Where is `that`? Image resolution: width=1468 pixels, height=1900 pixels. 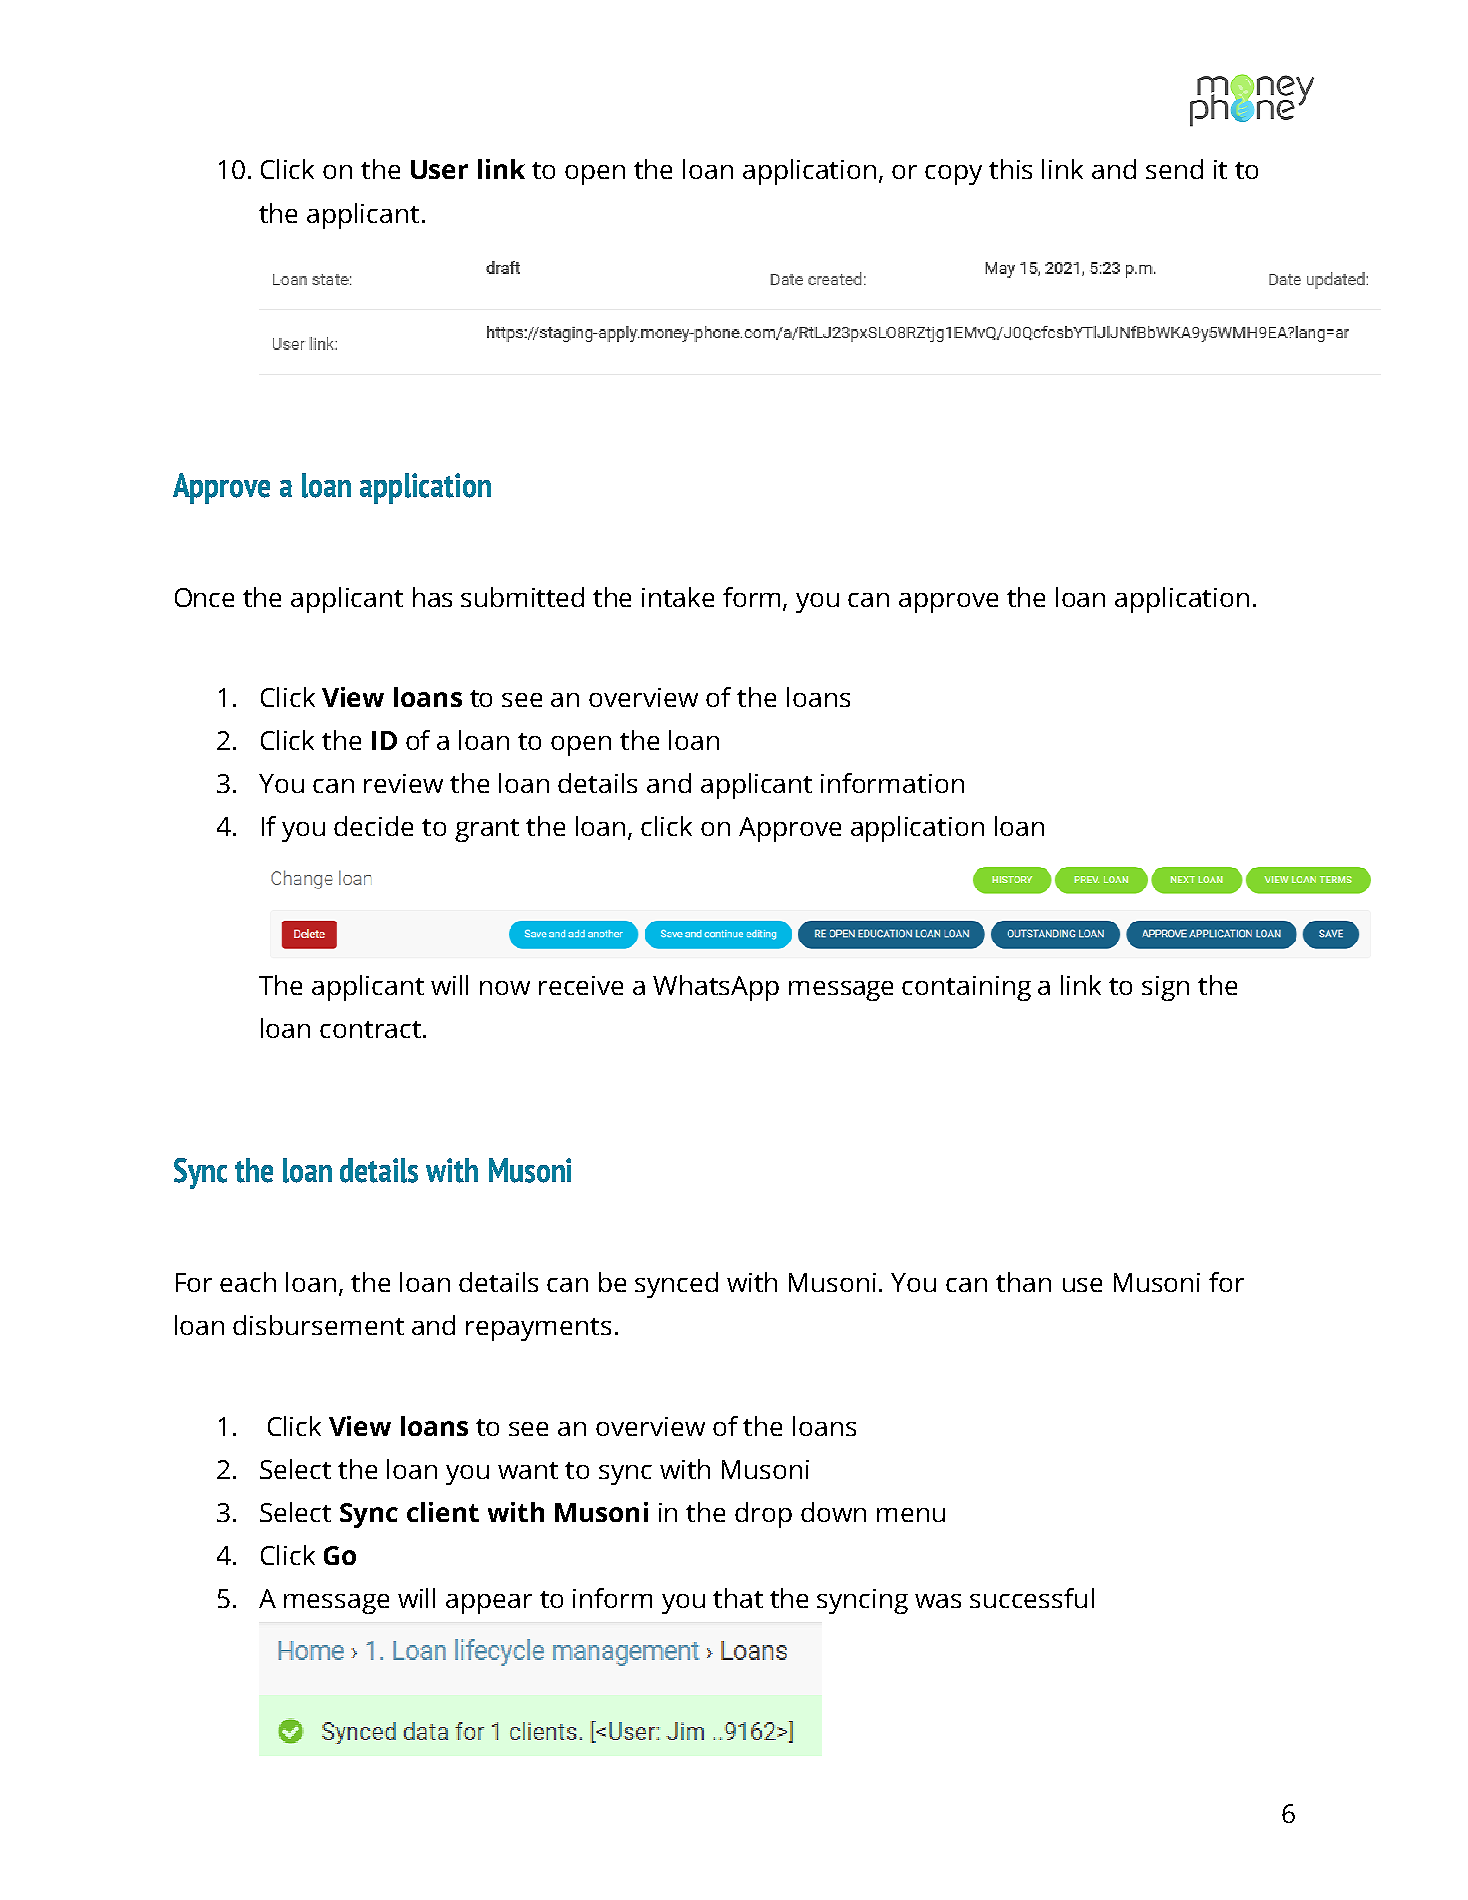 that is located at coordinates (738, 1598).
